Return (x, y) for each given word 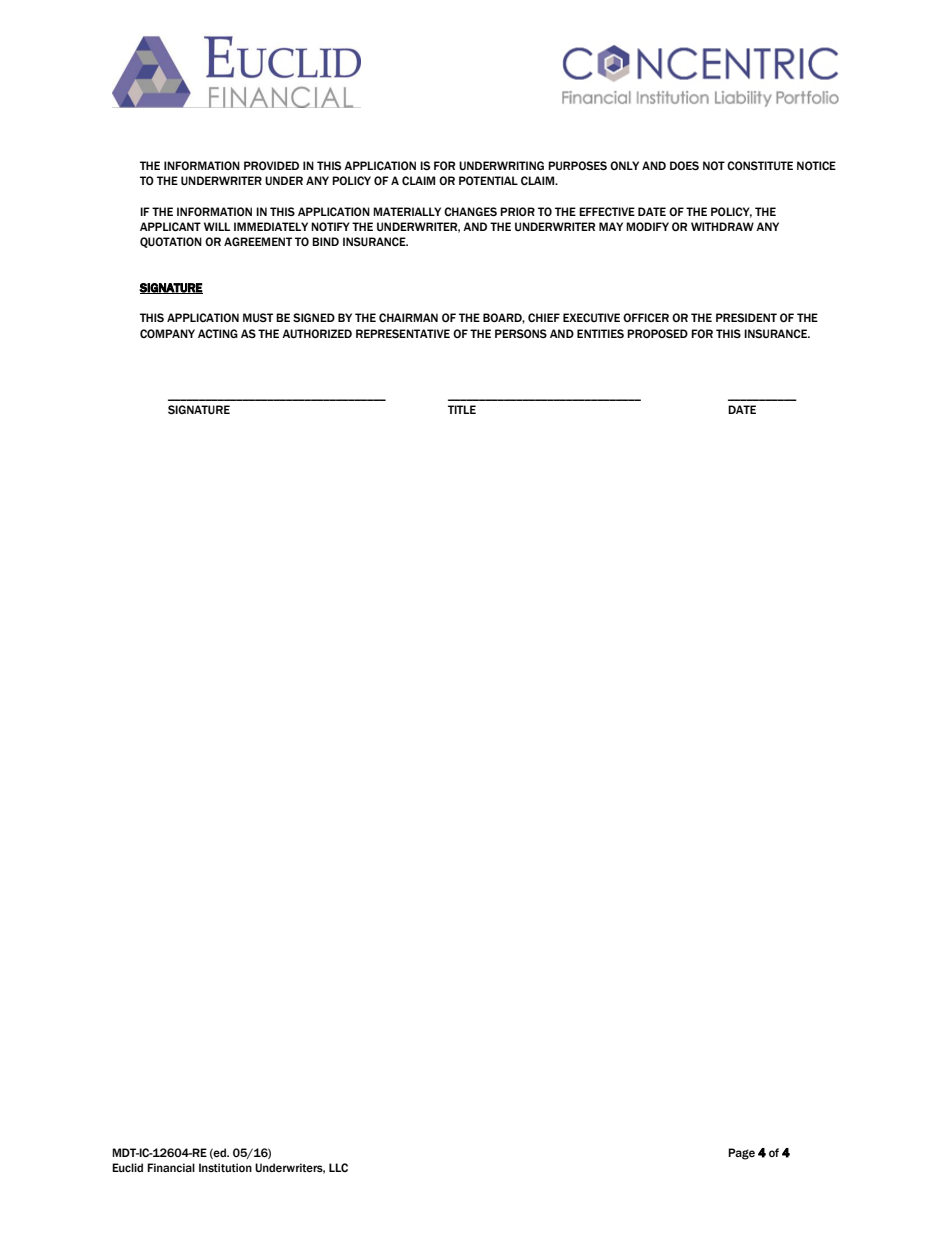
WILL (217, 226)
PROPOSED (657, 333)
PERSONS (521, 333)
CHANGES (470, 211)
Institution (225, 1167)
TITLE (462, 409)
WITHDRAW (722, 226)
